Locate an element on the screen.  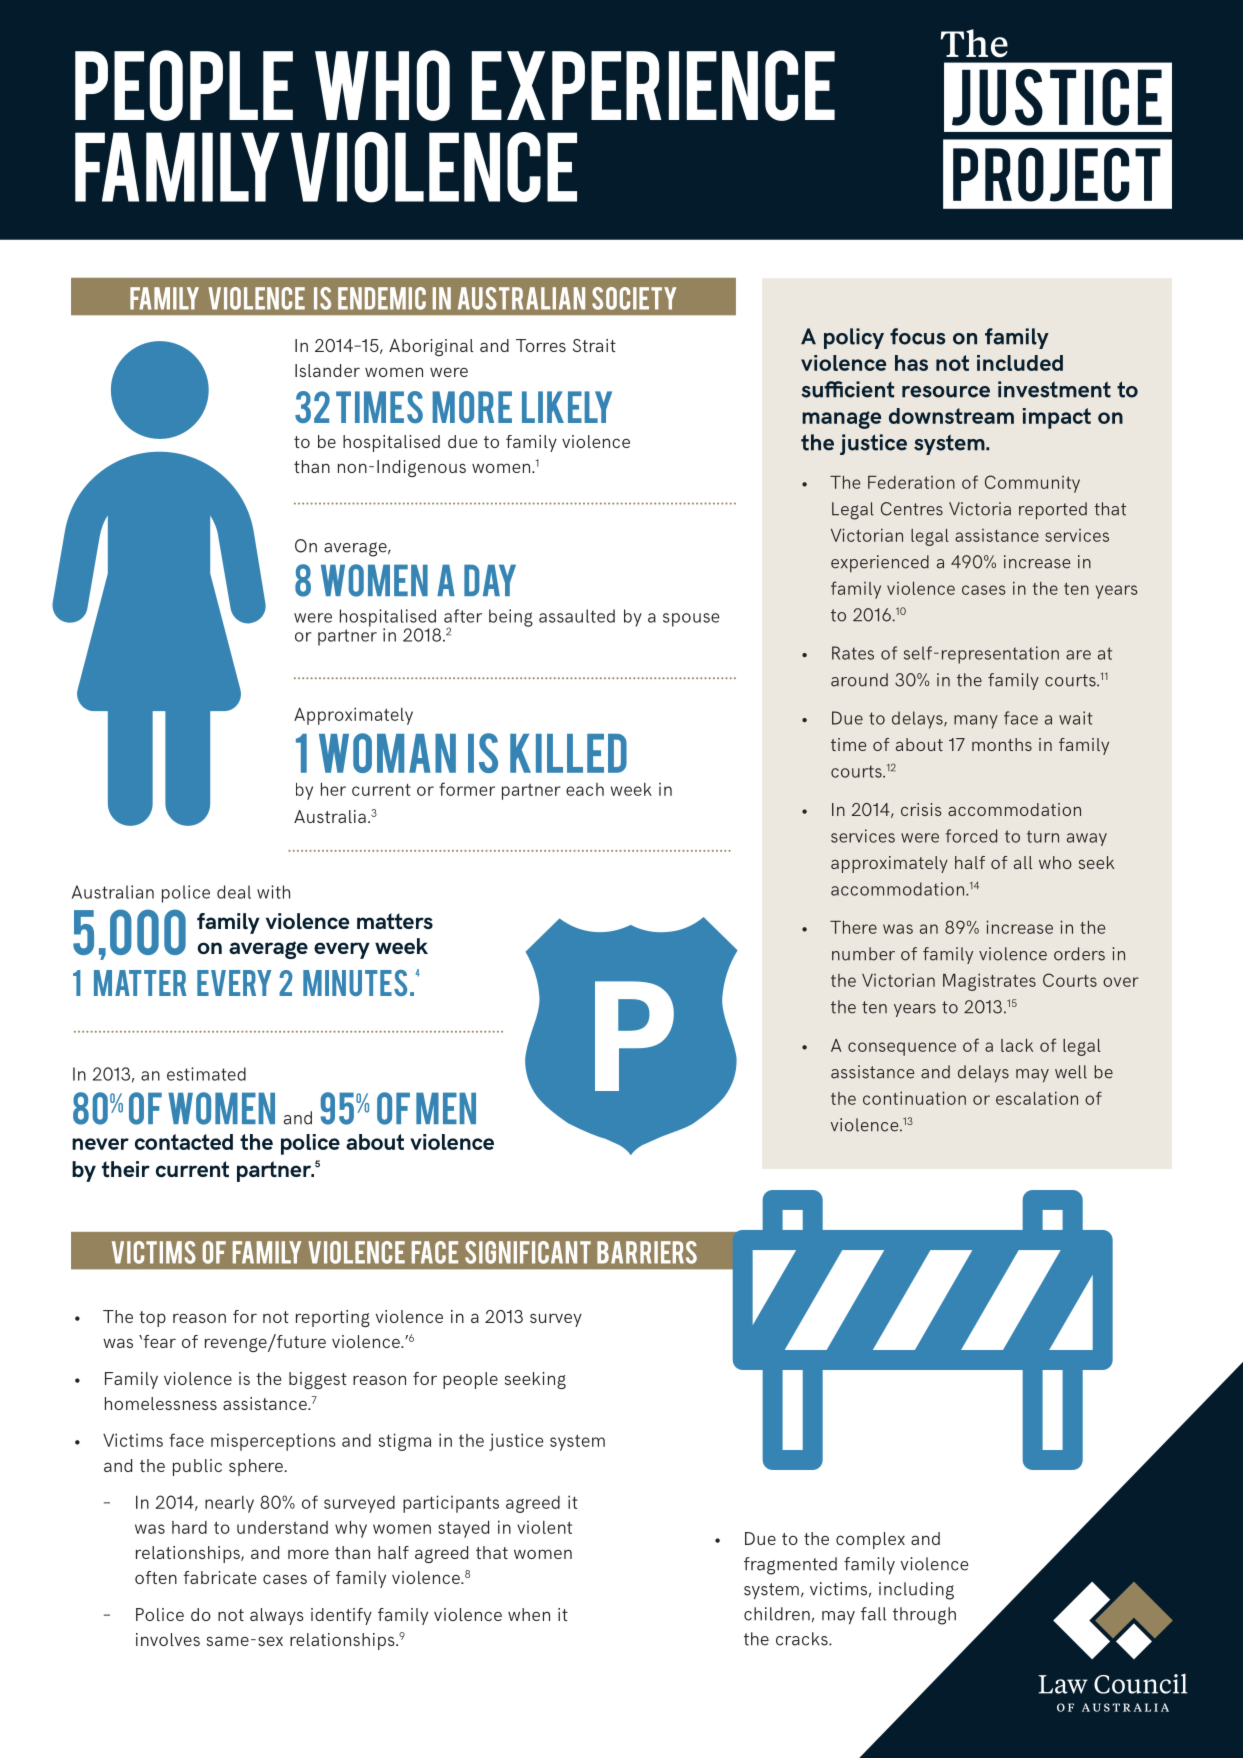
number is located at coordinates (863, 954).
